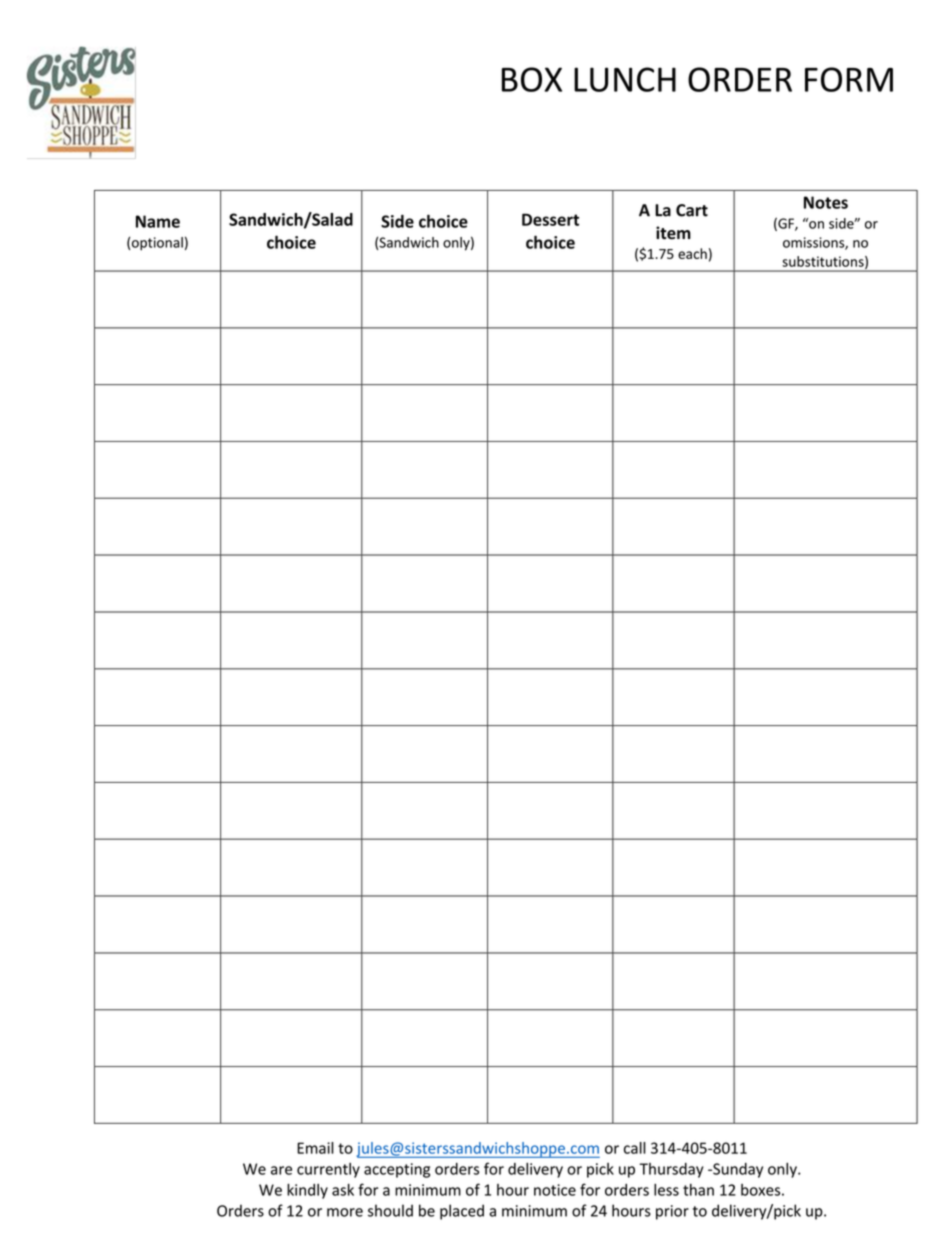  I want to click on LUNCH, so click(625, 79).
